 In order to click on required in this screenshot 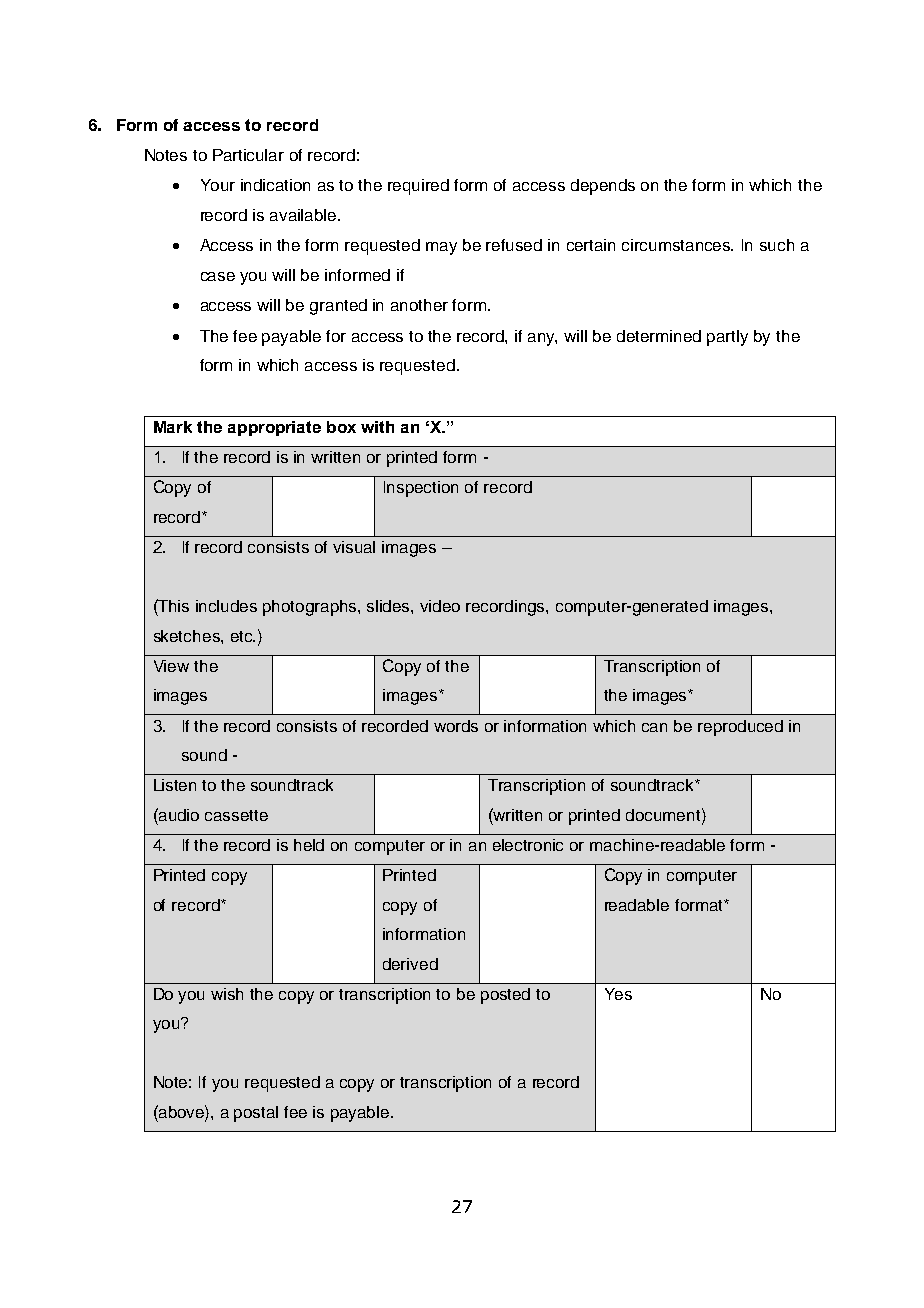, I will do `click(418, 187)`.
